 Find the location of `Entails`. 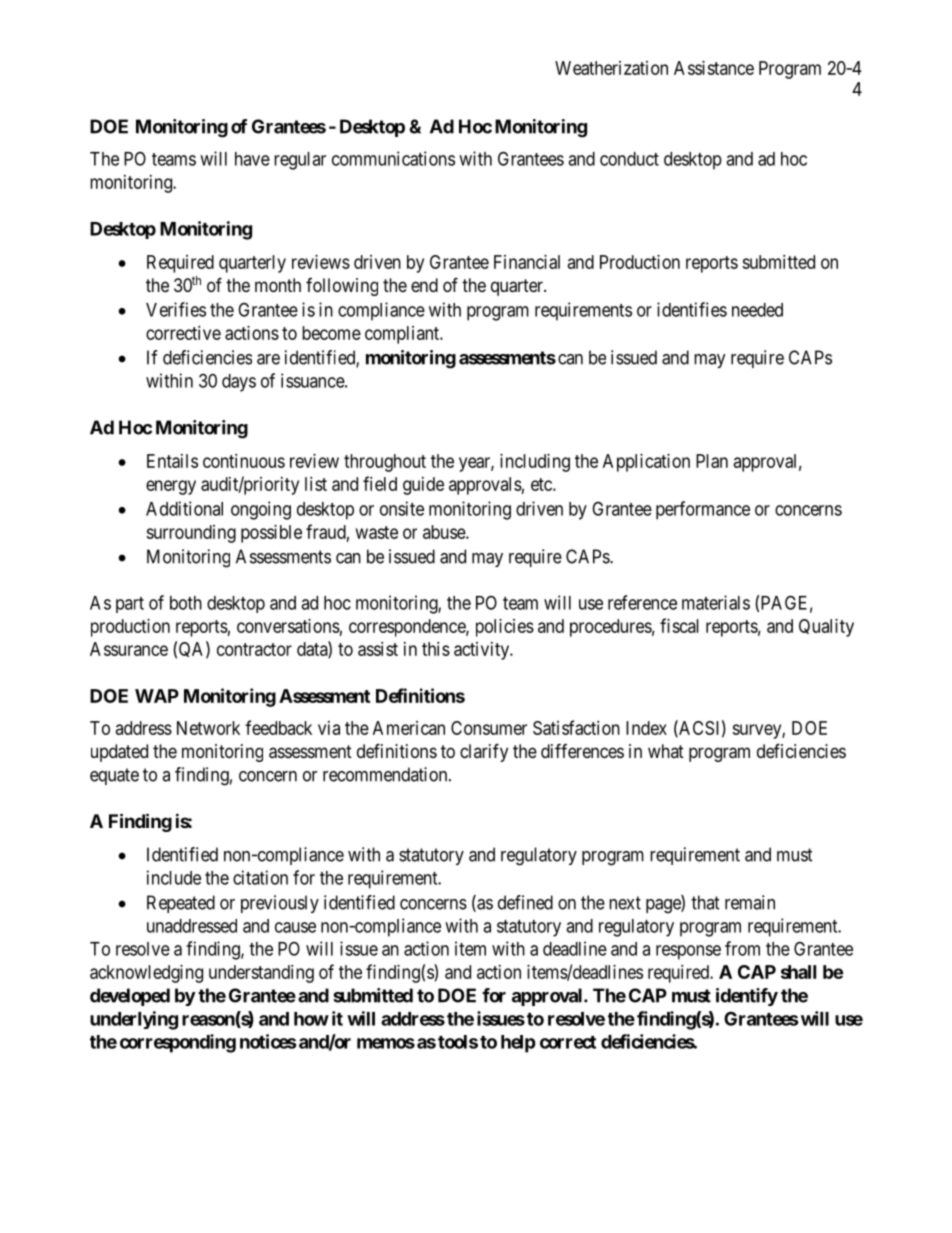

Entails is located at coordinates (172, 461).
